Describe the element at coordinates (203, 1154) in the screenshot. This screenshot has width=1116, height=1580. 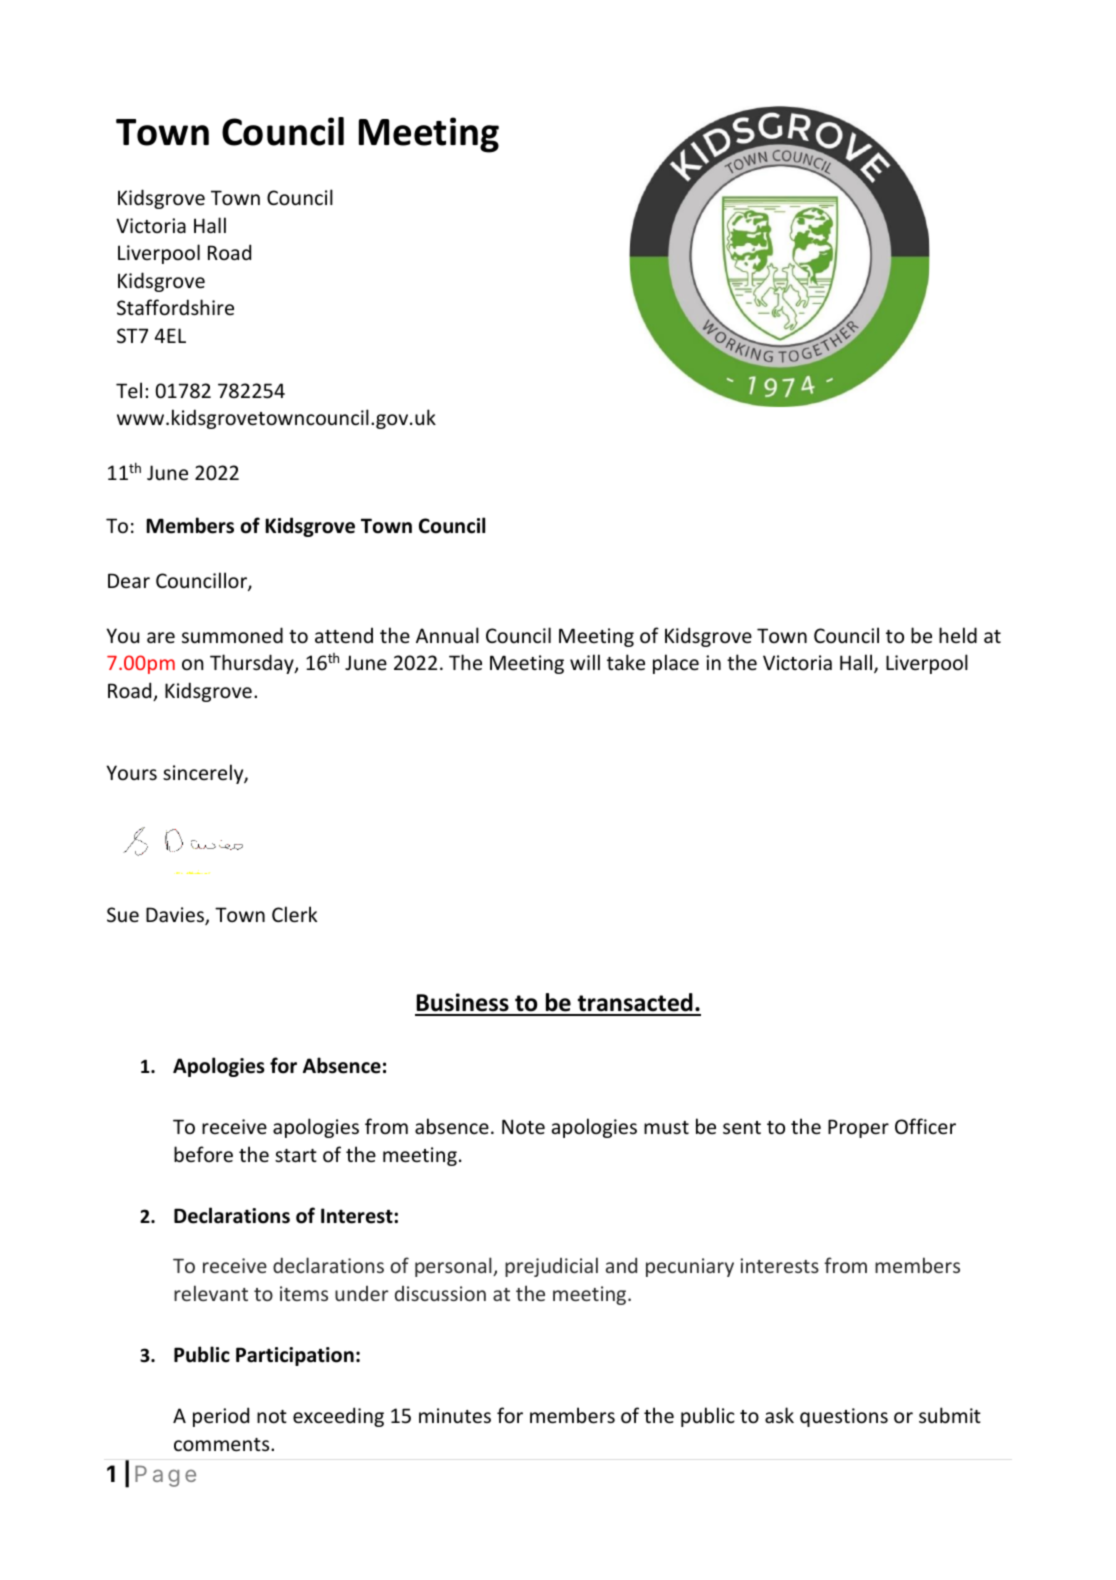
I see `before` at that location.
